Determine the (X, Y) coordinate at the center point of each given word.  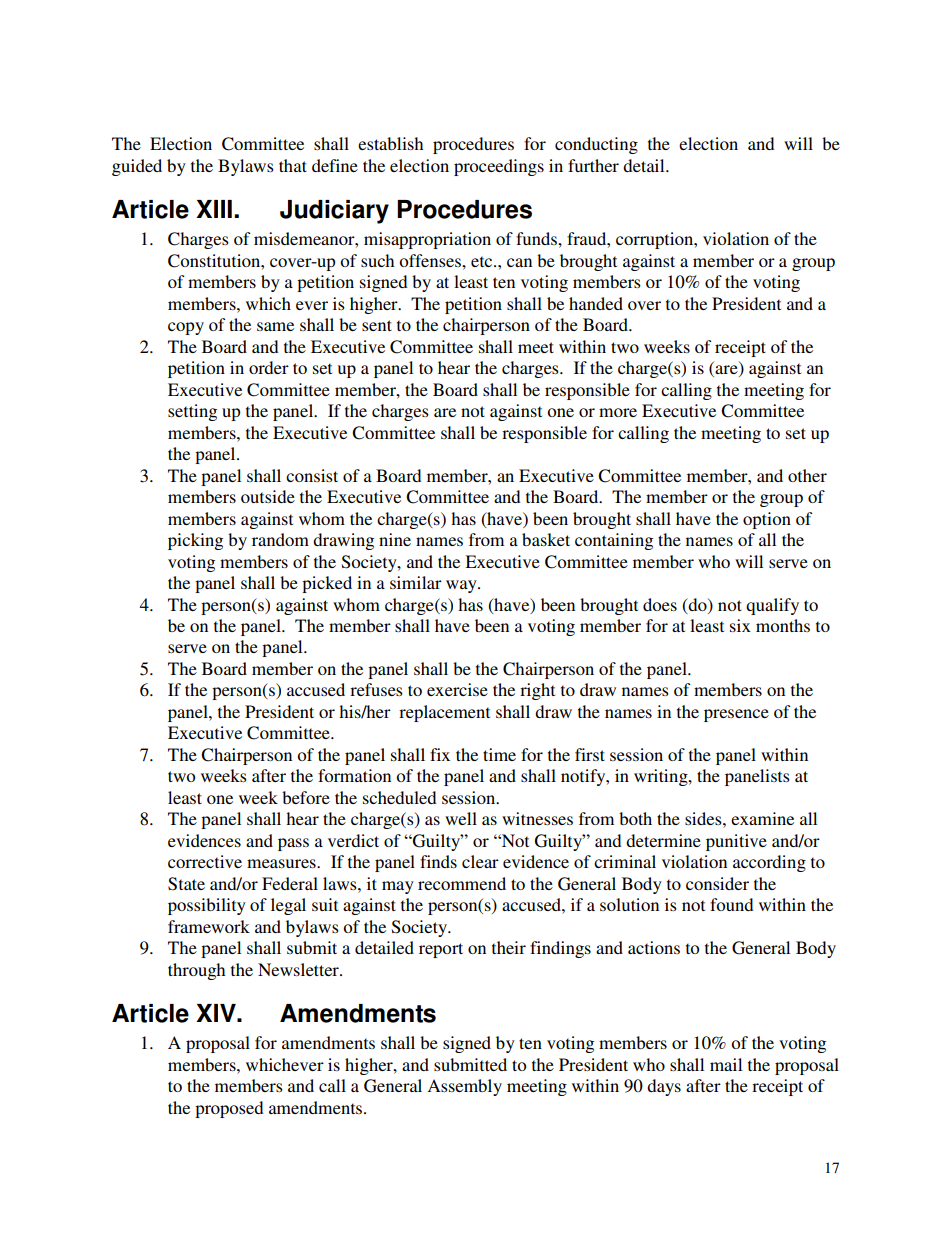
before (306, 797)
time (499, 754)
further (593, 165)
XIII (214, 209)
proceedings (499, 167)
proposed (229, 1109)
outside (268, 496)
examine (762, 818)
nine (395, 539)
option (767, 520)
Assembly (464, 1087)
